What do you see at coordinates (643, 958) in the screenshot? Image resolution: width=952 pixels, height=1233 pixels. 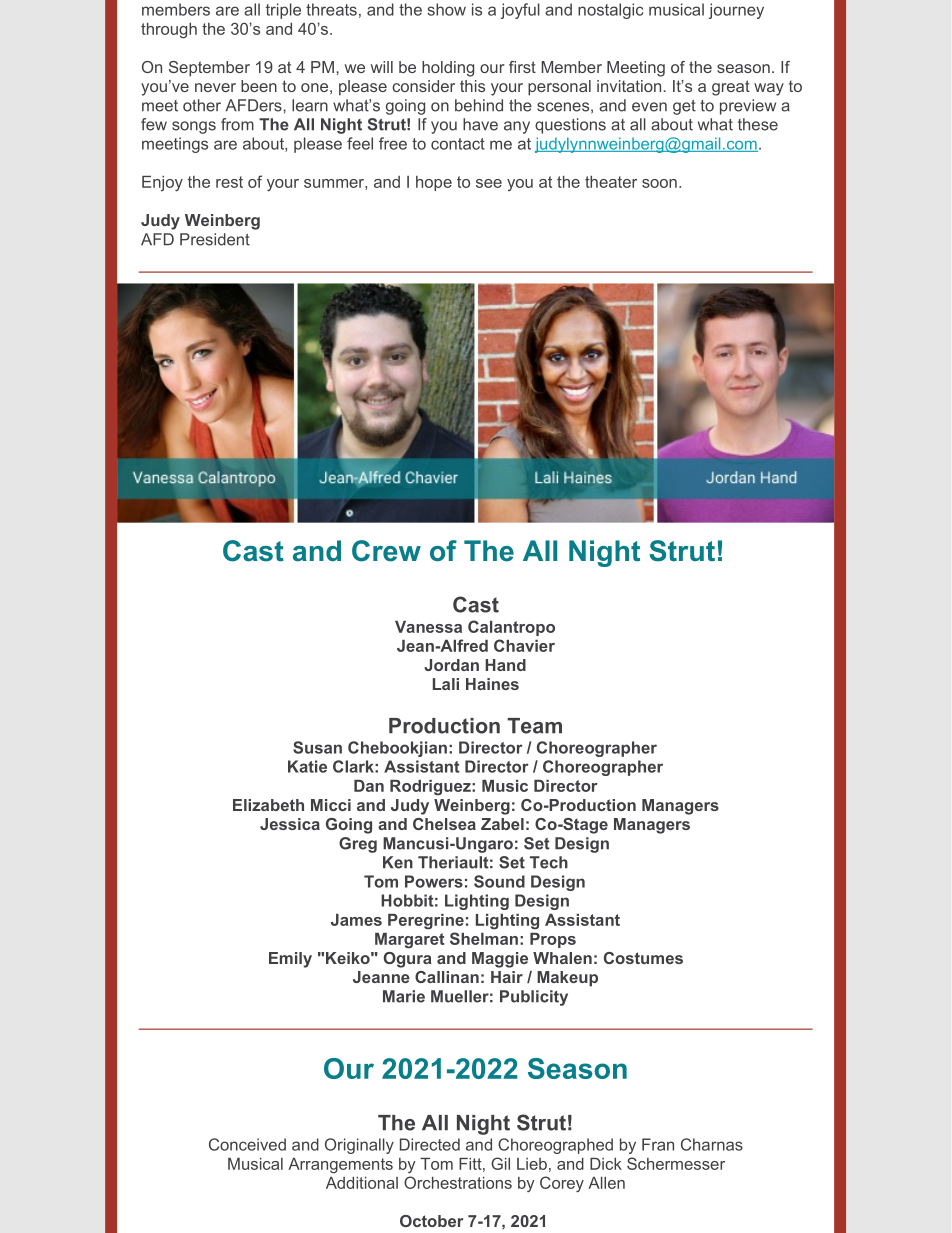 I see `Costumes` at bounding box center [643, 958].
